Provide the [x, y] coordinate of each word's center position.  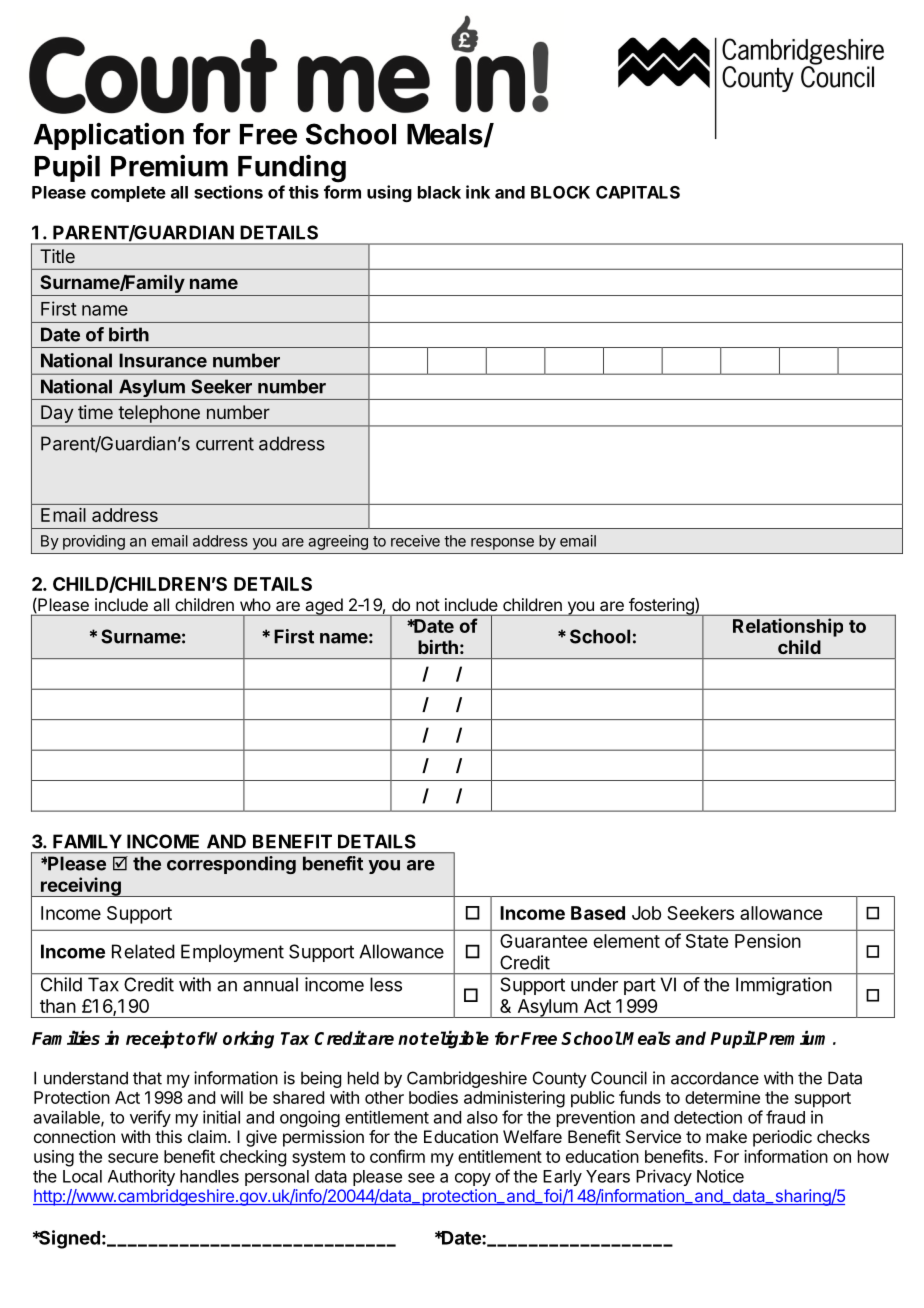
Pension [768, 941]
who [255, 604]
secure [133, 1158]
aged [324, 607]
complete [128, 194]
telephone [159, 414]
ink [478, 192]
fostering [661, 607]
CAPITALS [638, 192]
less [386, 984]
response [502, 544]
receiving [80, 887]
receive [415, 541]
